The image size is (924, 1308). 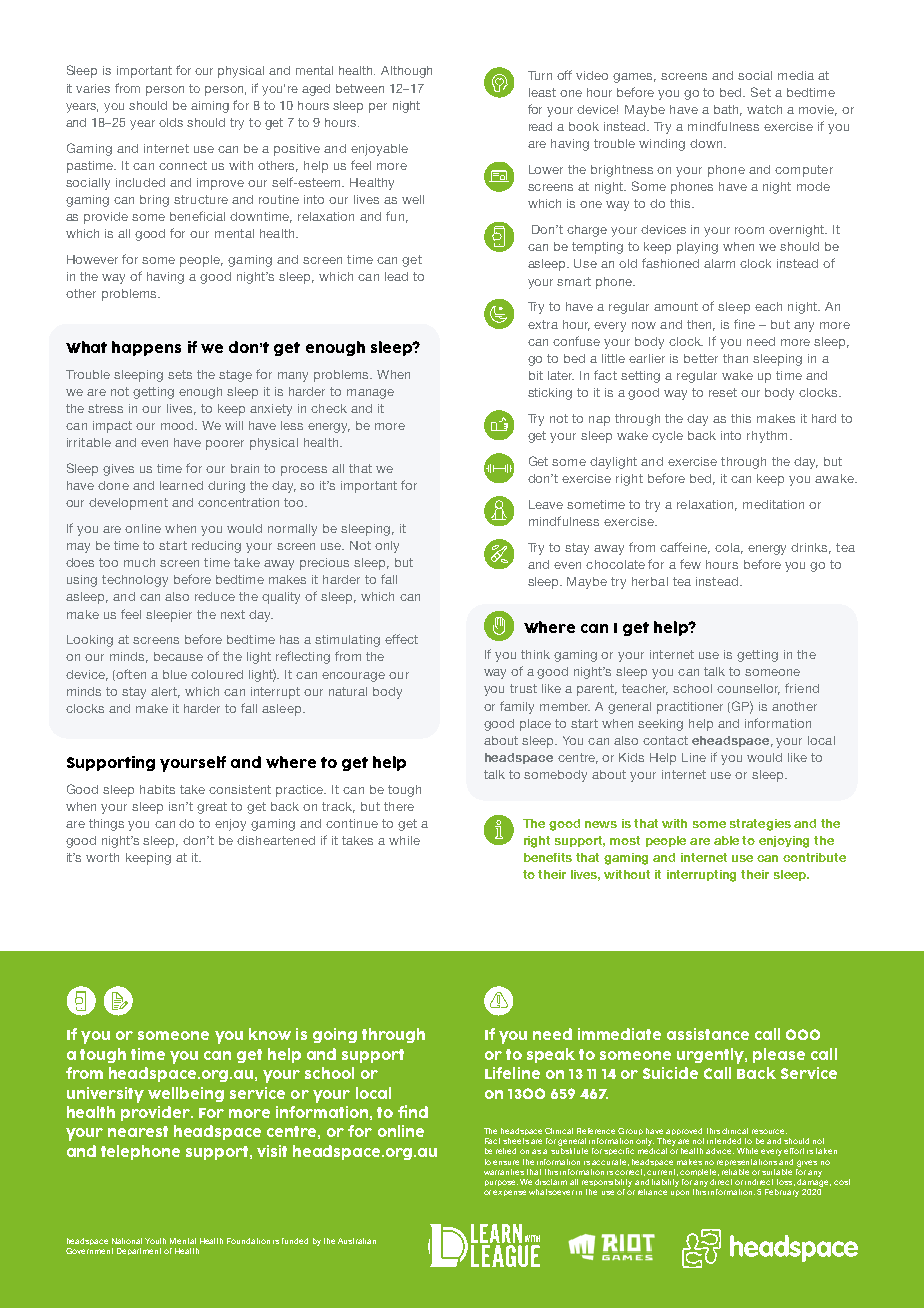 What do you see at coordinates (764, 109) in the page?
I see `watch` at bounding box center [764, 109].
